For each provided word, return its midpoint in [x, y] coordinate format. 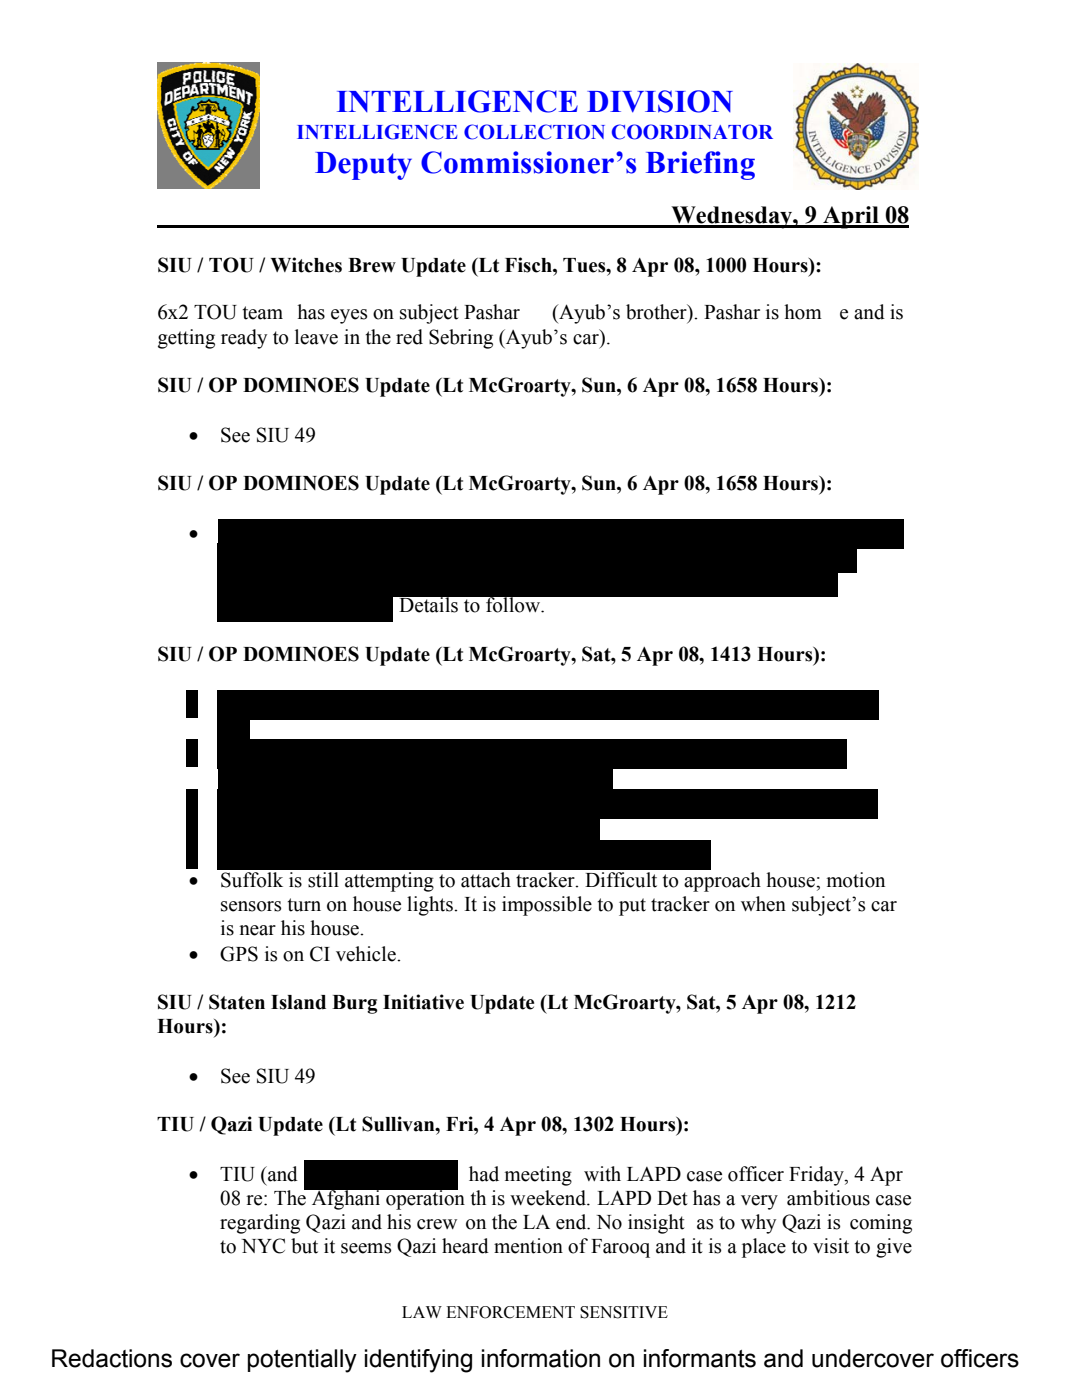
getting [186, 339]
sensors [251, 906]
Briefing [700, 165]
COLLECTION [534, 132]
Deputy [363, 166]
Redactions [112, 1358]
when [763, 904]
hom [803, 312]
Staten [237, 1002]
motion [856, 880]
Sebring [461, 339]
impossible [547, 906]
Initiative [423, 1002]
